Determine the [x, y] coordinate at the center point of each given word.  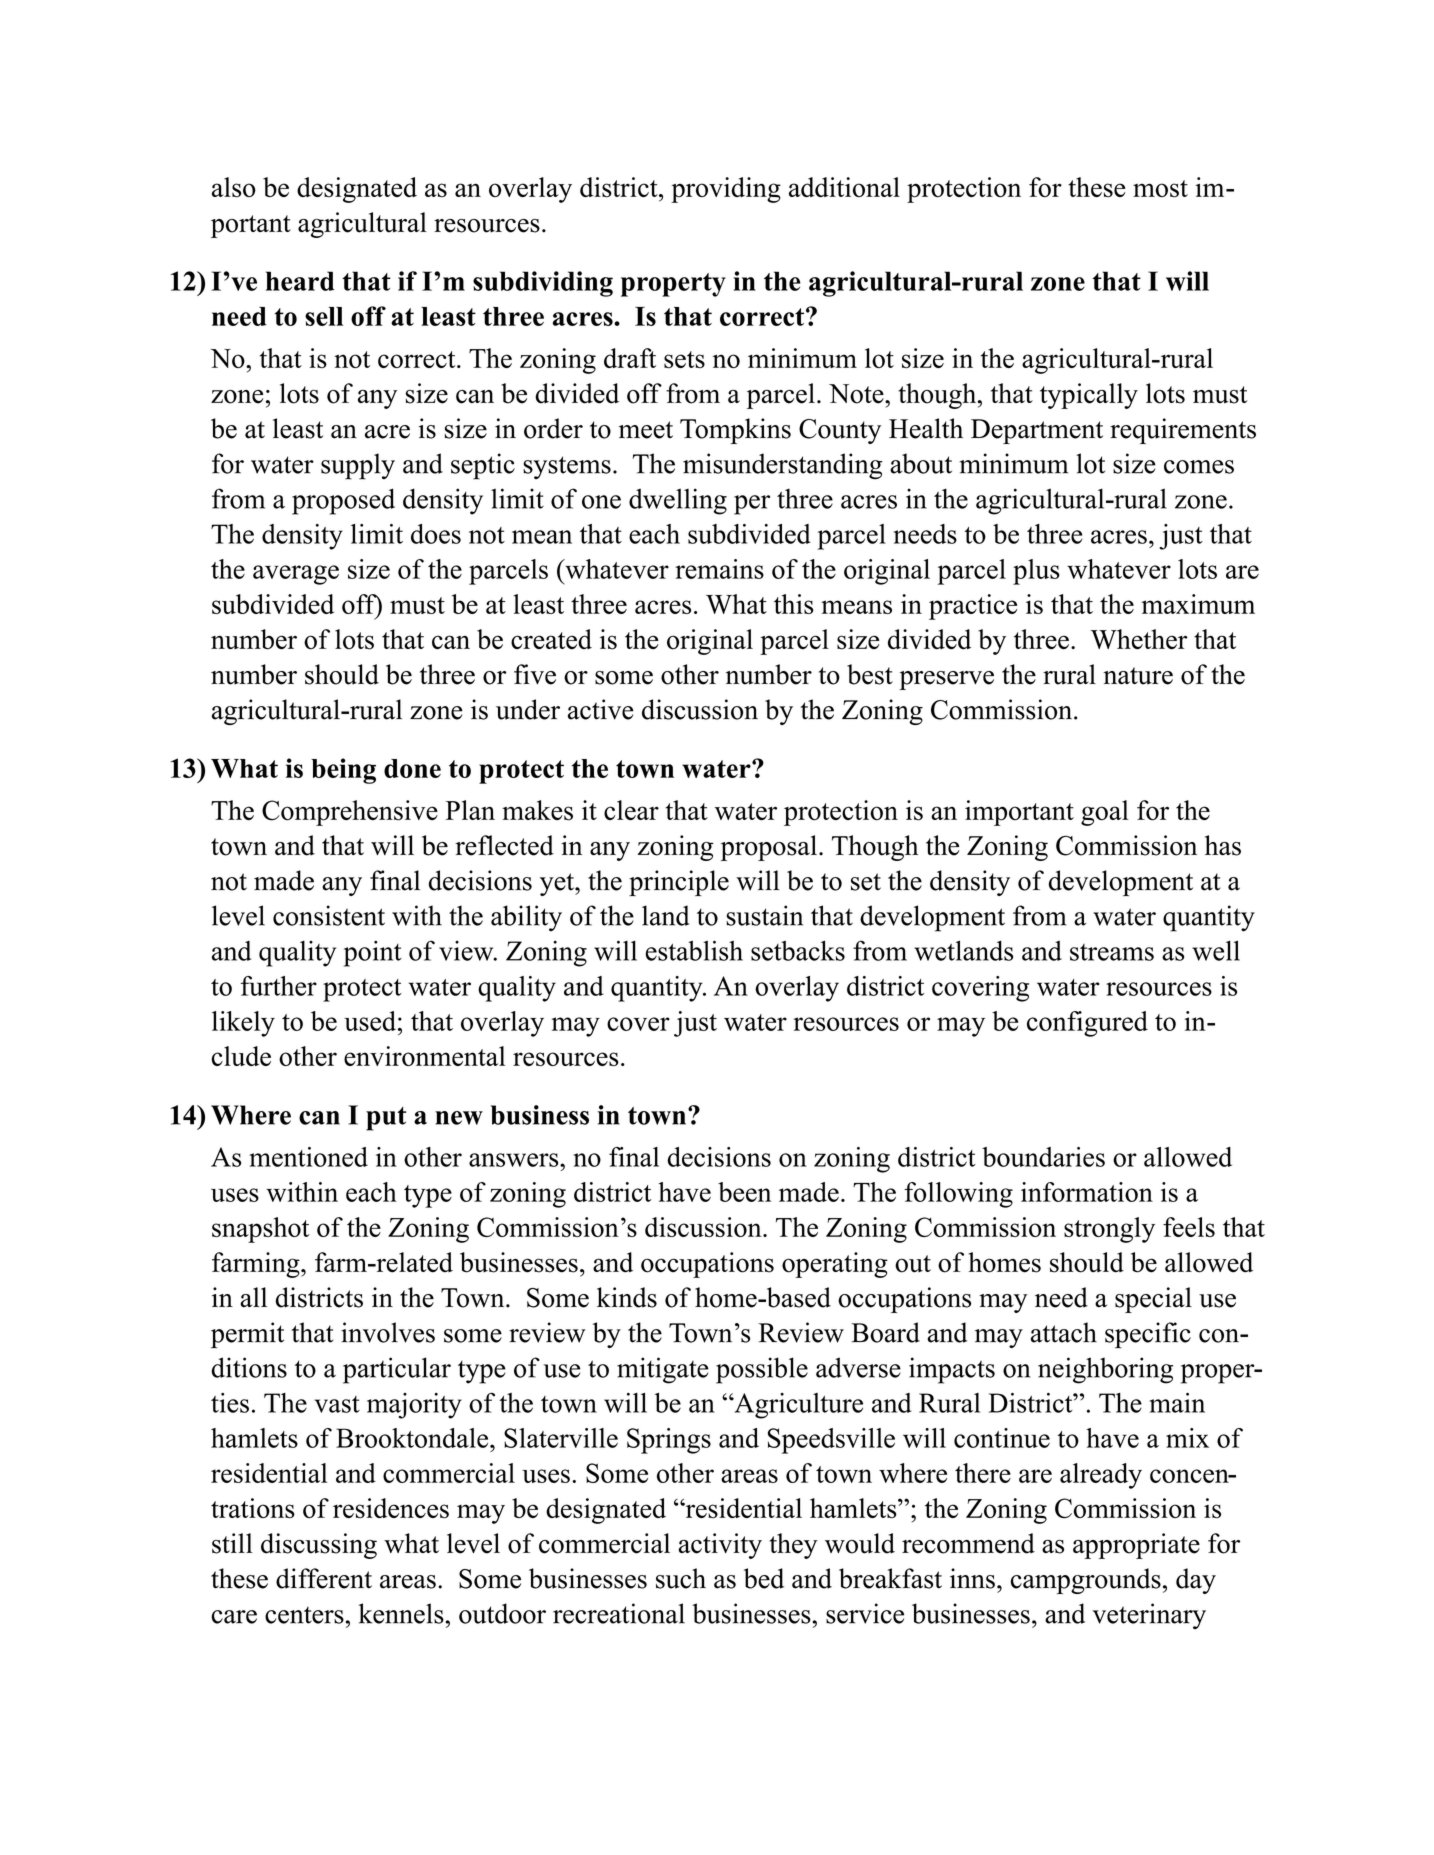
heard [300, 281]
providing [726, 190]
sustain [764, 915]
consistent [329, 915]
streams [1112, 952]
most [1160, 189]
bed [764, 1578]
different [324, 1578]
